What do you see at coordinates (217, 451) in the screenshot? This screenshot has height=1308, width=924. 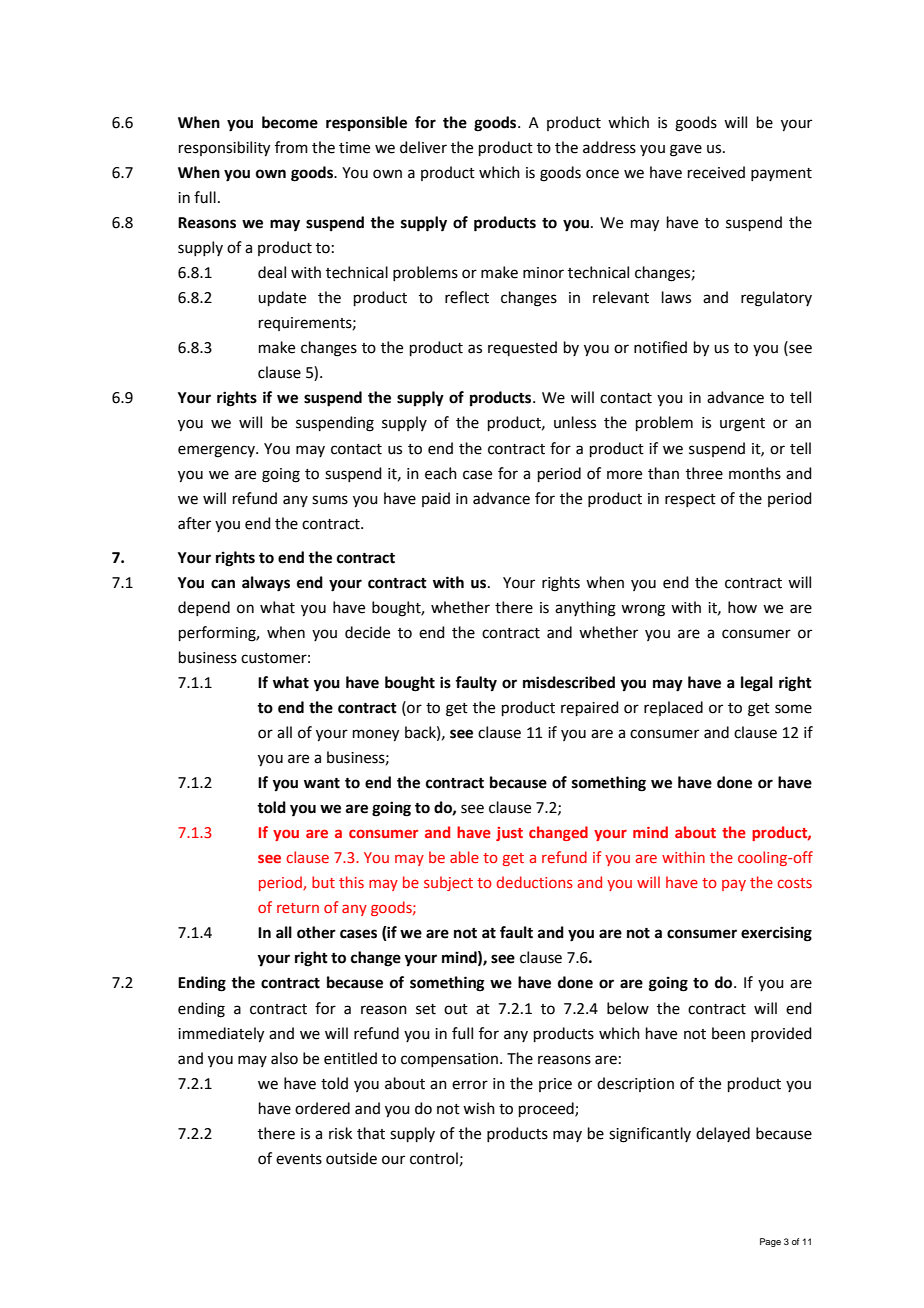 I see `emergency` at bounding box center [217, 451].
